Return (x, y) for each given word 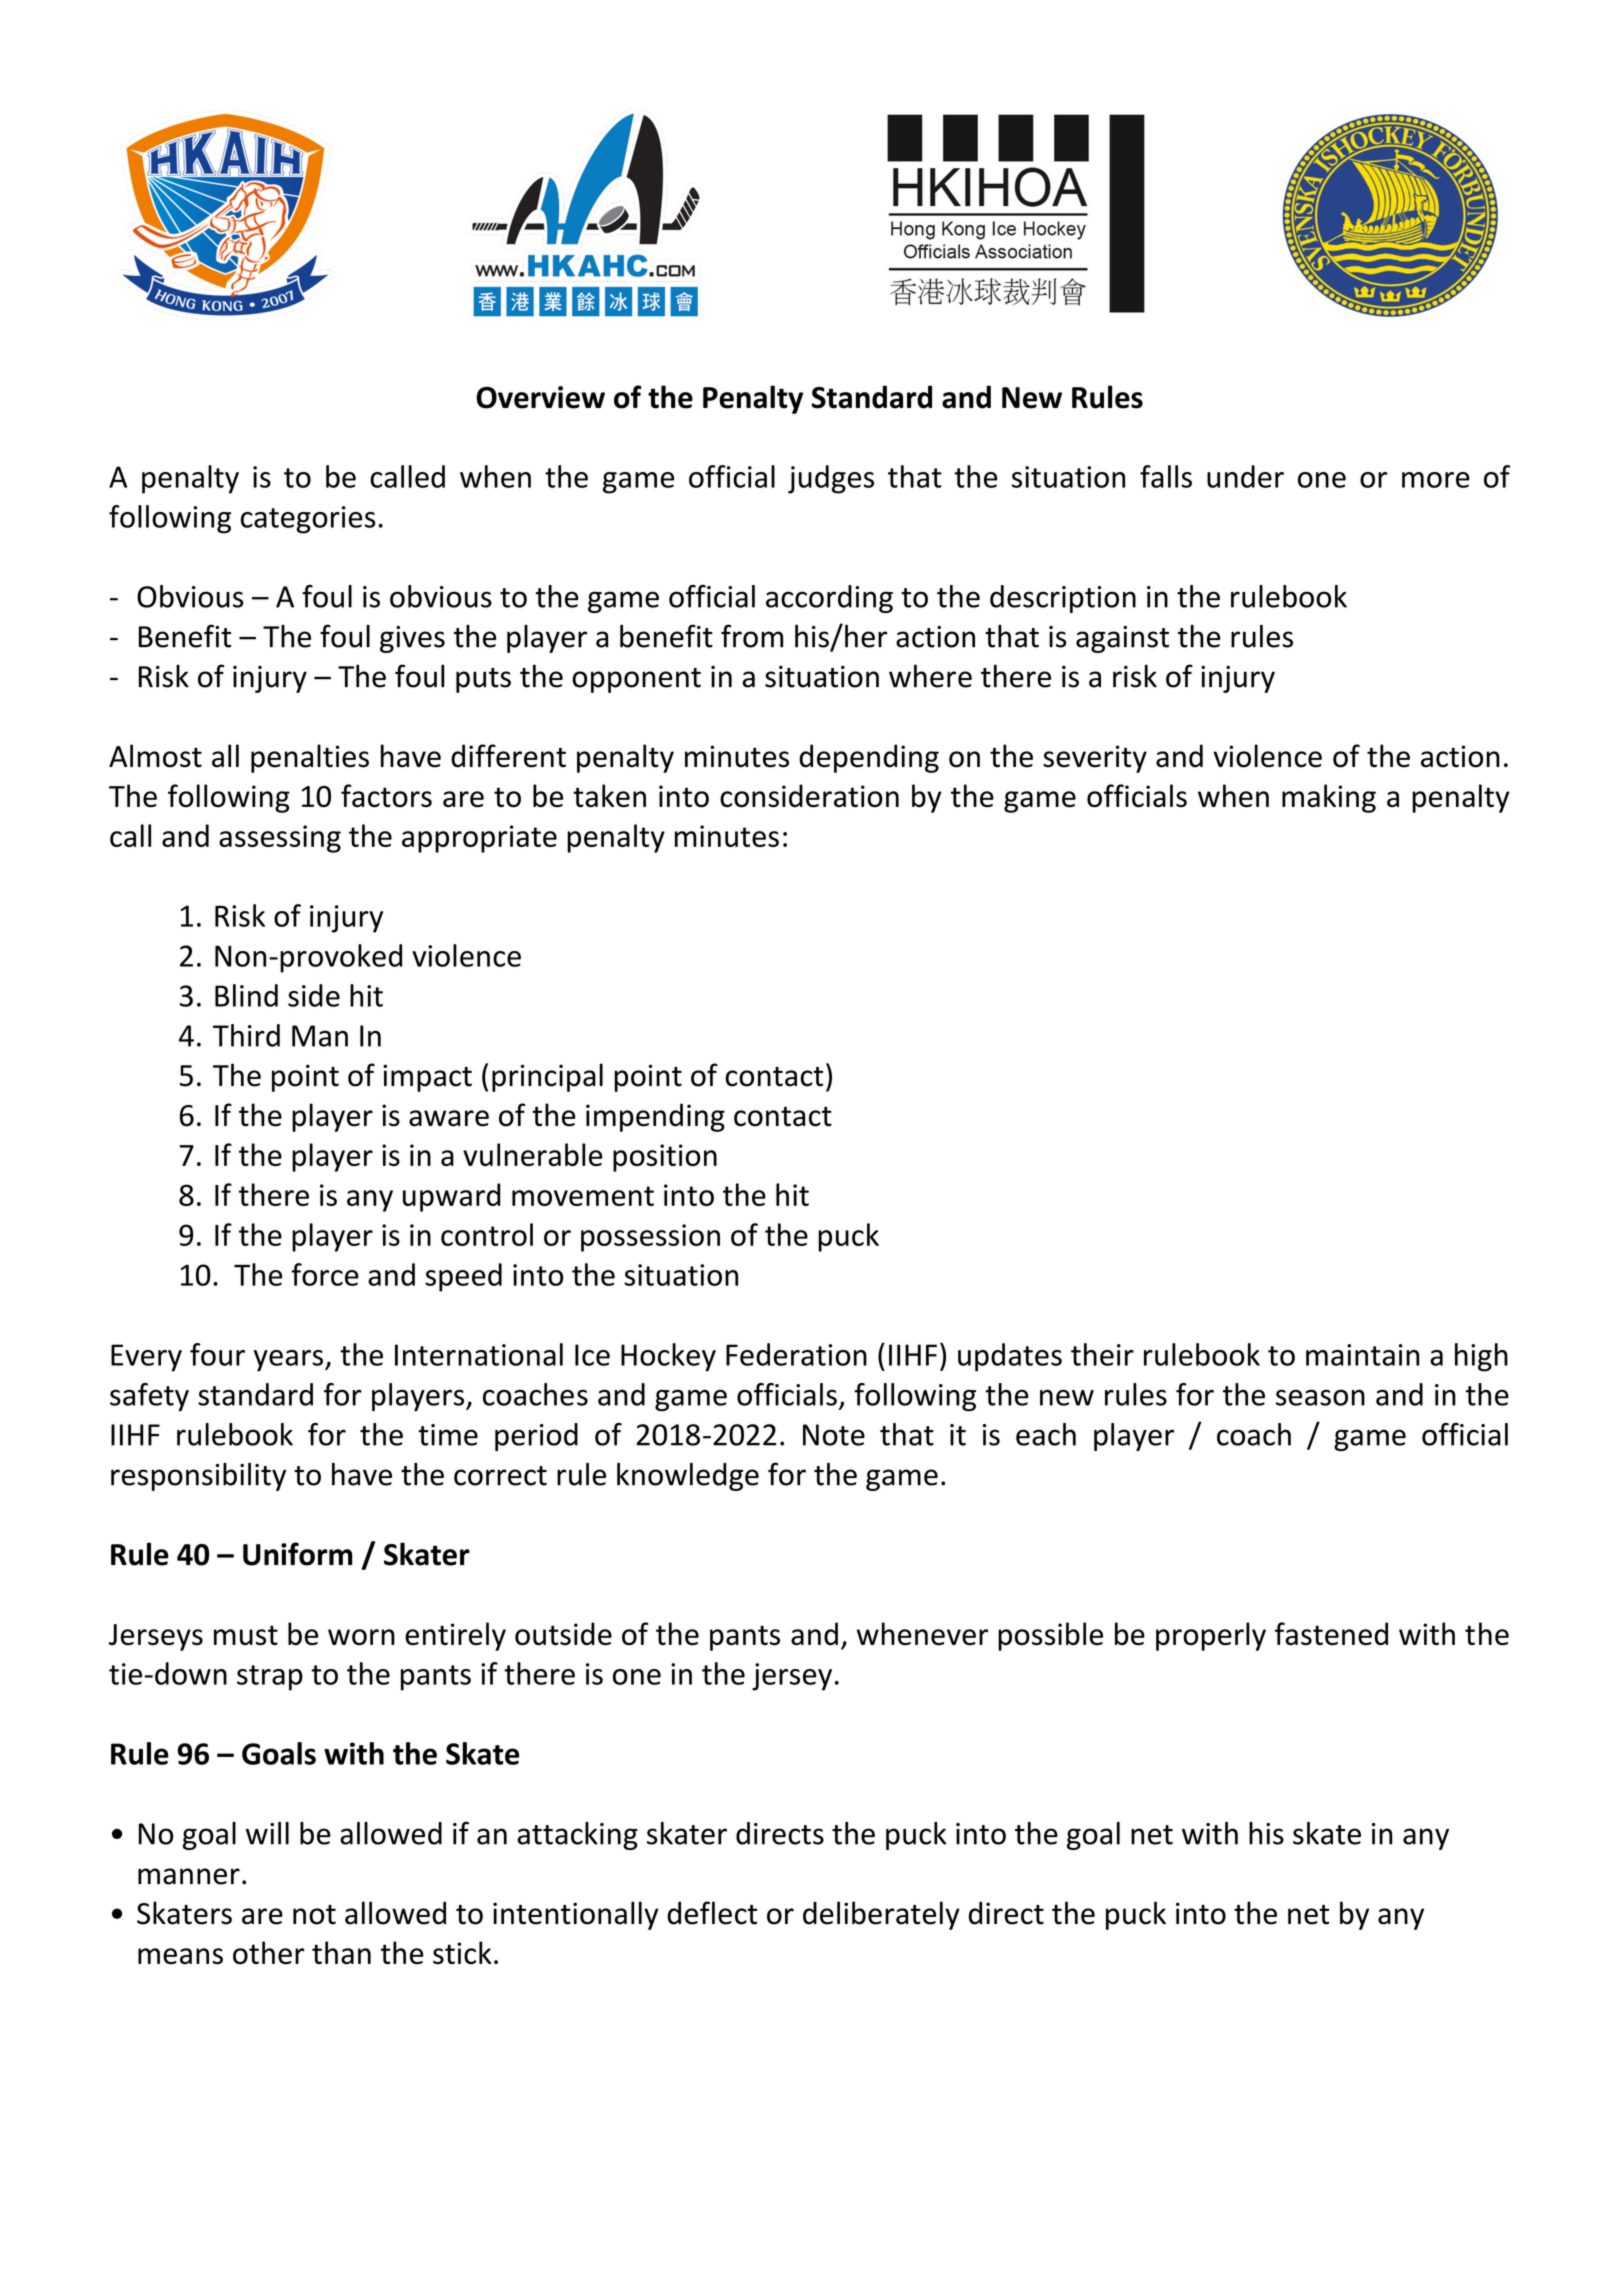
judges (831, 479)
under (1245, 476)
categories (308, 520)
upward (452, 1197)
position (665, 1158)
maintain (1363, 1355)
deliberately (881, 1915)
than (341, 1953)
